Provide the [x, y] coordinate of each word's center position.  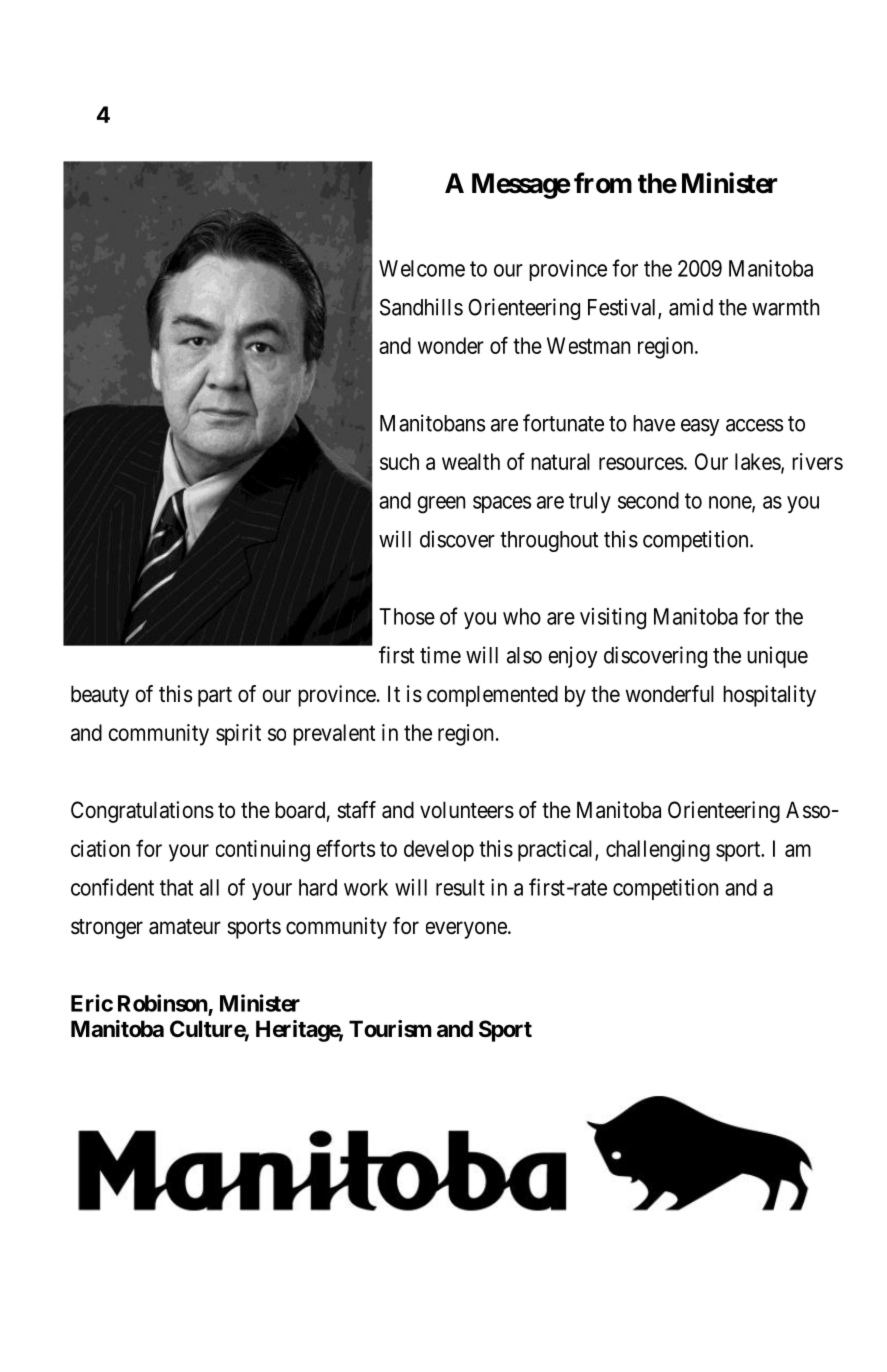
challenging [658, 851]
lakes [758, 462]
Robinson [163, 1003]
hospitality [769, 696]
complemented [492, 696]
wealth [471, 461]
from [603, 183]
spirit [238, 735]
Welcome [422, 268]
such [399, 461]
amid [691, 307]
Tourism [390, 1029]
